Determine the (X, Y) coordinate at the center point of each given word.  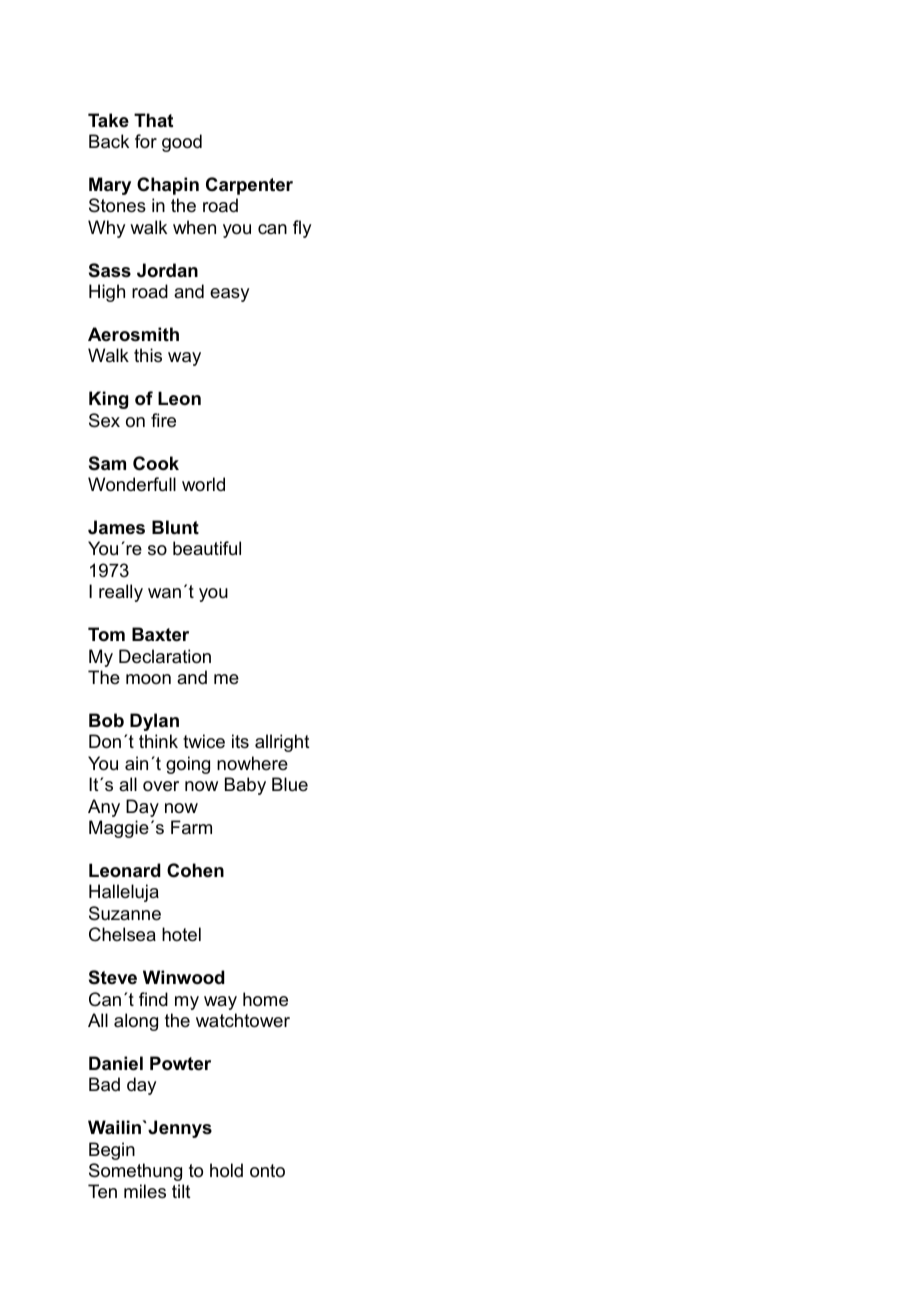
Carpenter (249, 186)
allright (282, 743)
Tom (106, 634)
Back (109, 141)
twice (204, 741)
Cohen (195, 870)
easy (229, 295)
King (108, 400)
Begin (112, 1151)
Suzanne (125, 913)
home (265, 999)
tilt (181, 1191)
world (203, 484)
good (182, 143)
